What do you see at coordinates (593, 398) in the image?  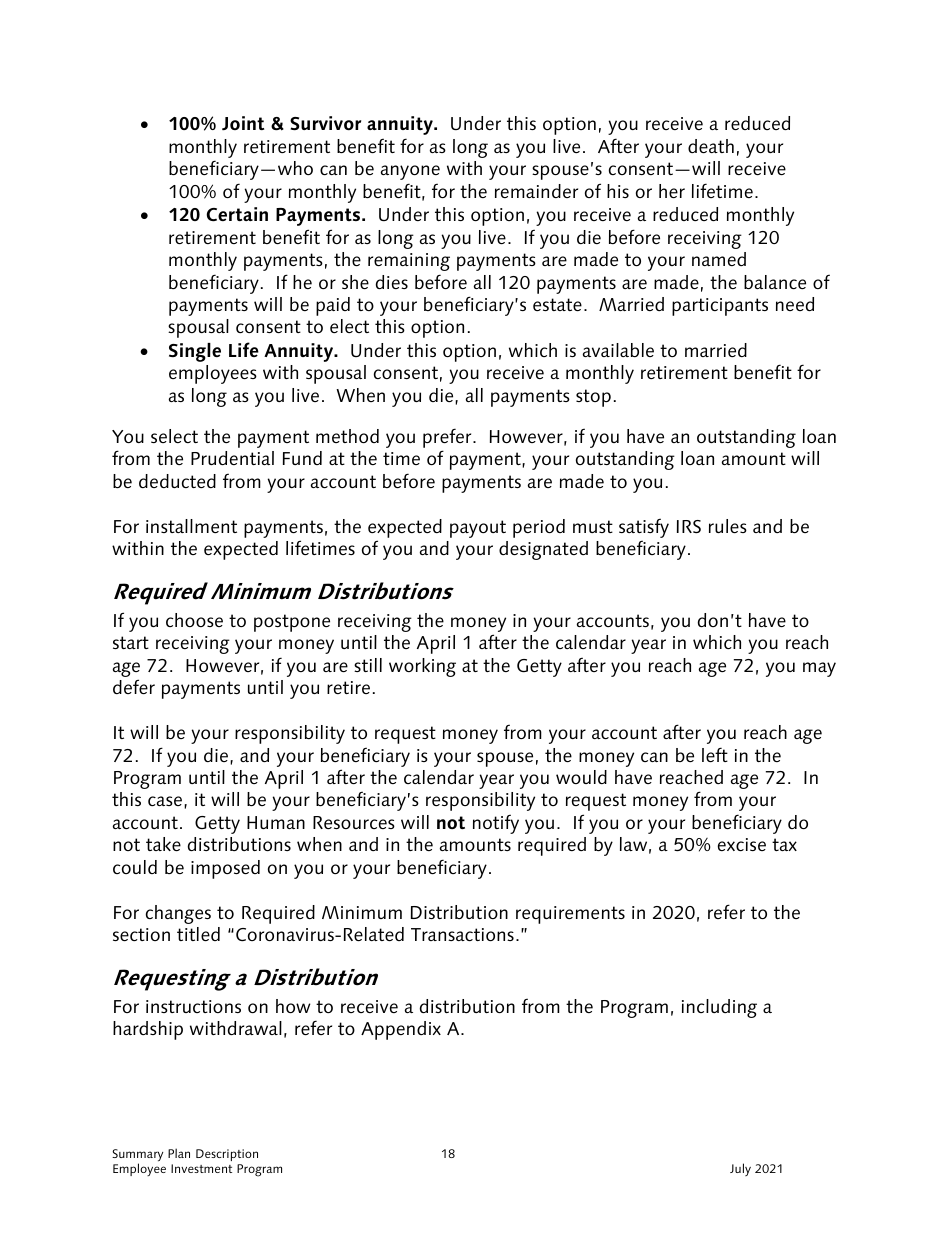 I see `stop` at bounding box center [593, 398].
